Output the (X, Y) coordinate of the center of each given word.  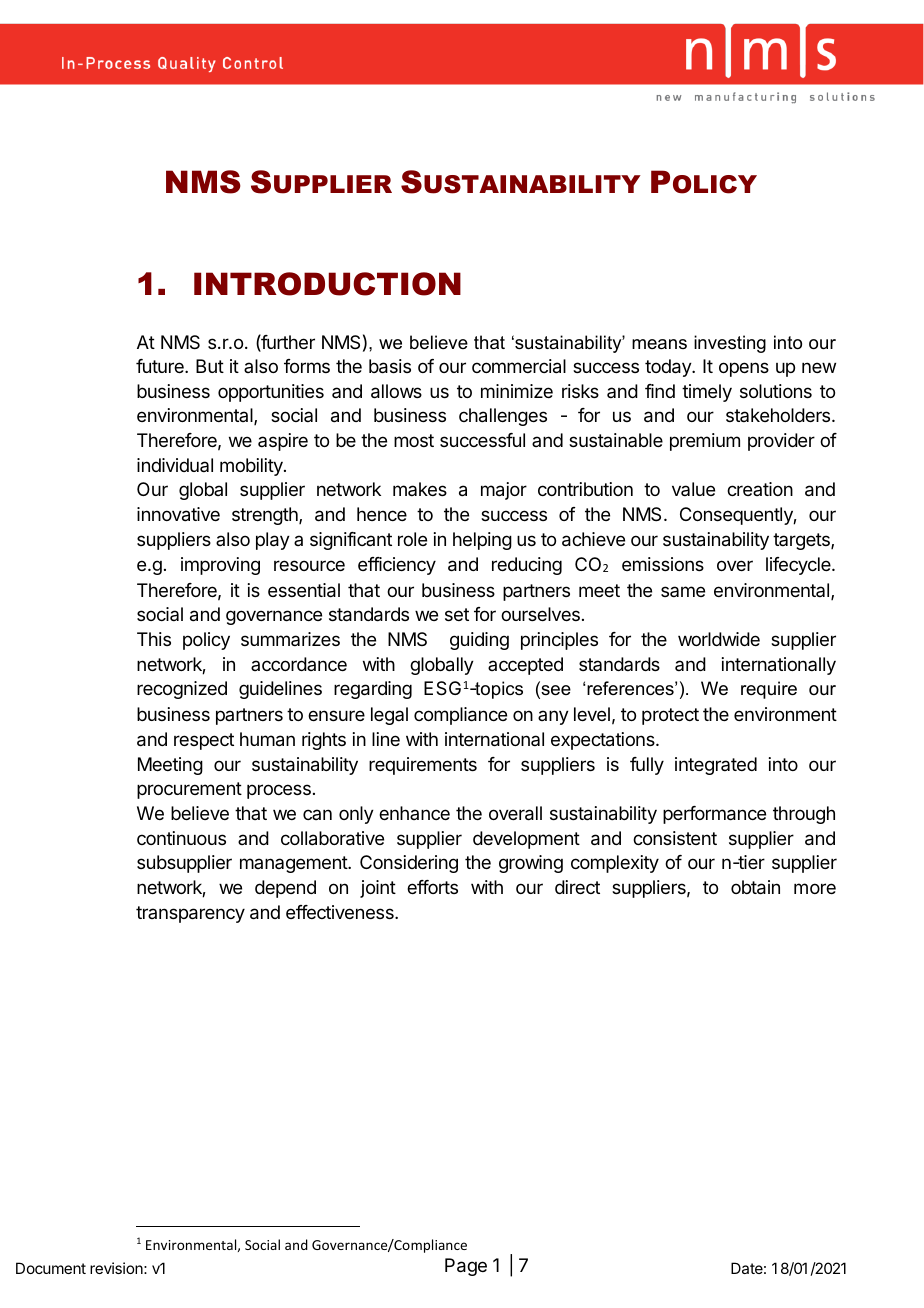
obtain (755, 887)
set (457, 614)
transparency (190, 914)
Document (51, 1268)
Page (466, 1267)
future (161, 366)
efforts (432, 887)
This (154, 639)
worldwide (719, 639)
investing (730, 344)
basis (390, 366)
